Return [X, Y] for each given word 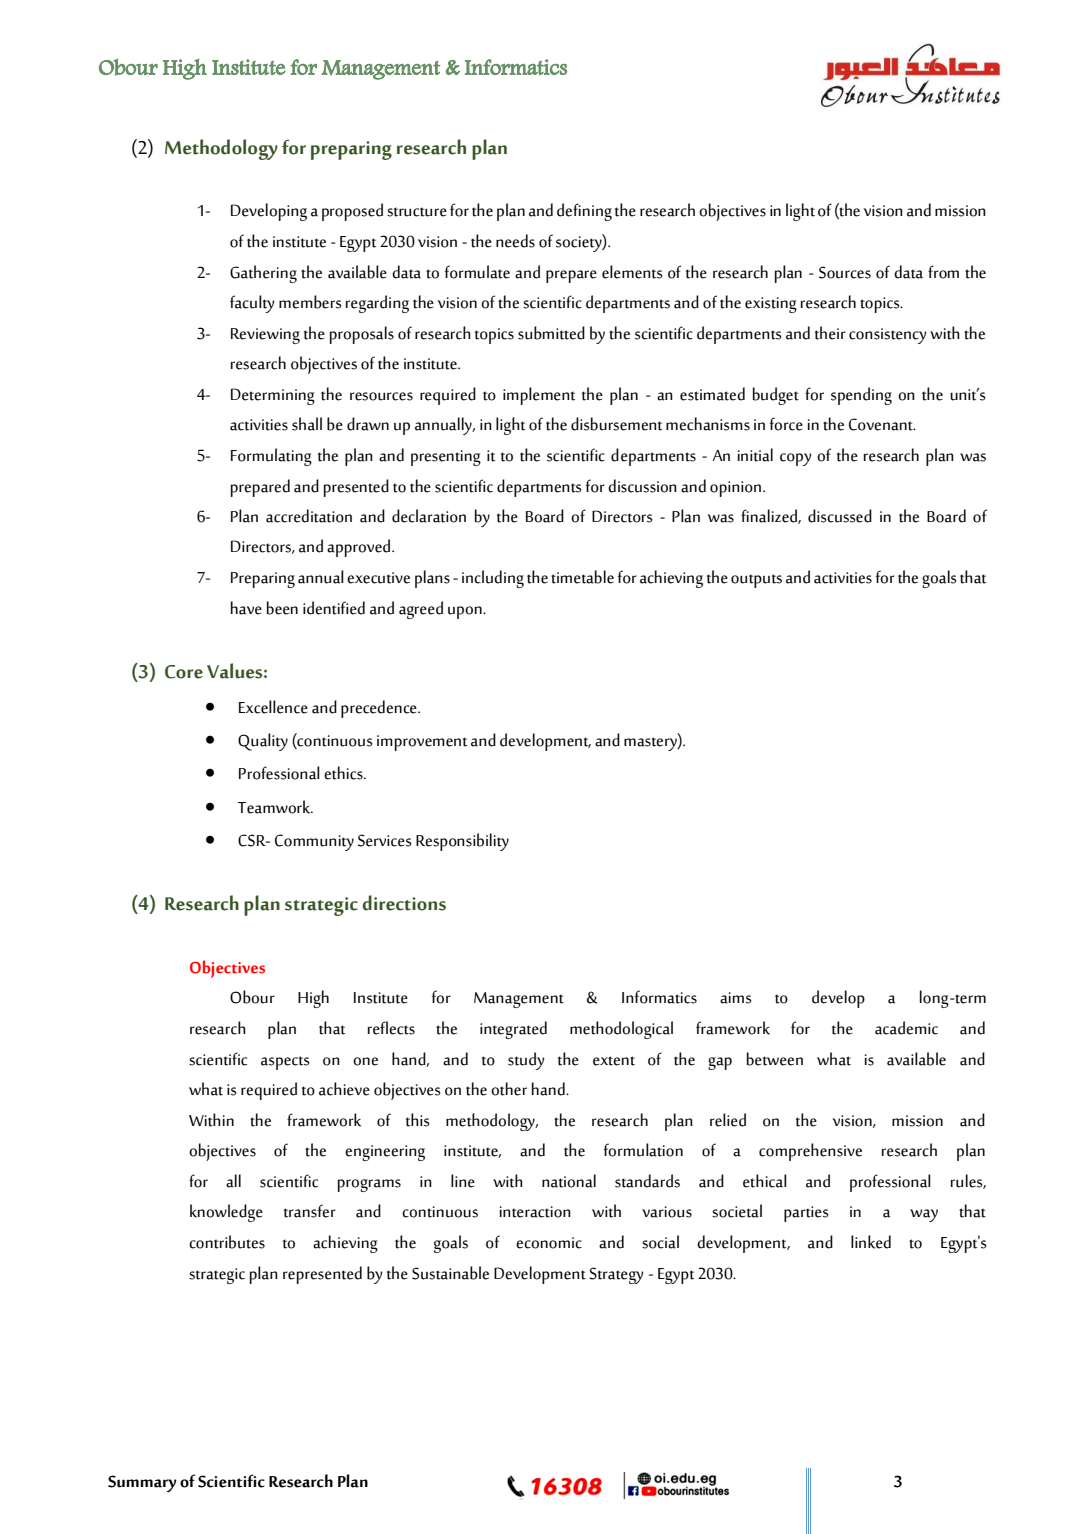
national [569, 1181]
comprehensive [810, 1152]
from [943, 272]
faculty [252, 304]
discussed [840, 516]
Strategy [616, 1275]
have [246, 608]
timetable [582, 577]
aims [736, 998]
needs [515, 241]
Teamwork [275, 807]
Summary [142, 1483]
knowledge [226, 1213]
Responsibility [462, 842]
